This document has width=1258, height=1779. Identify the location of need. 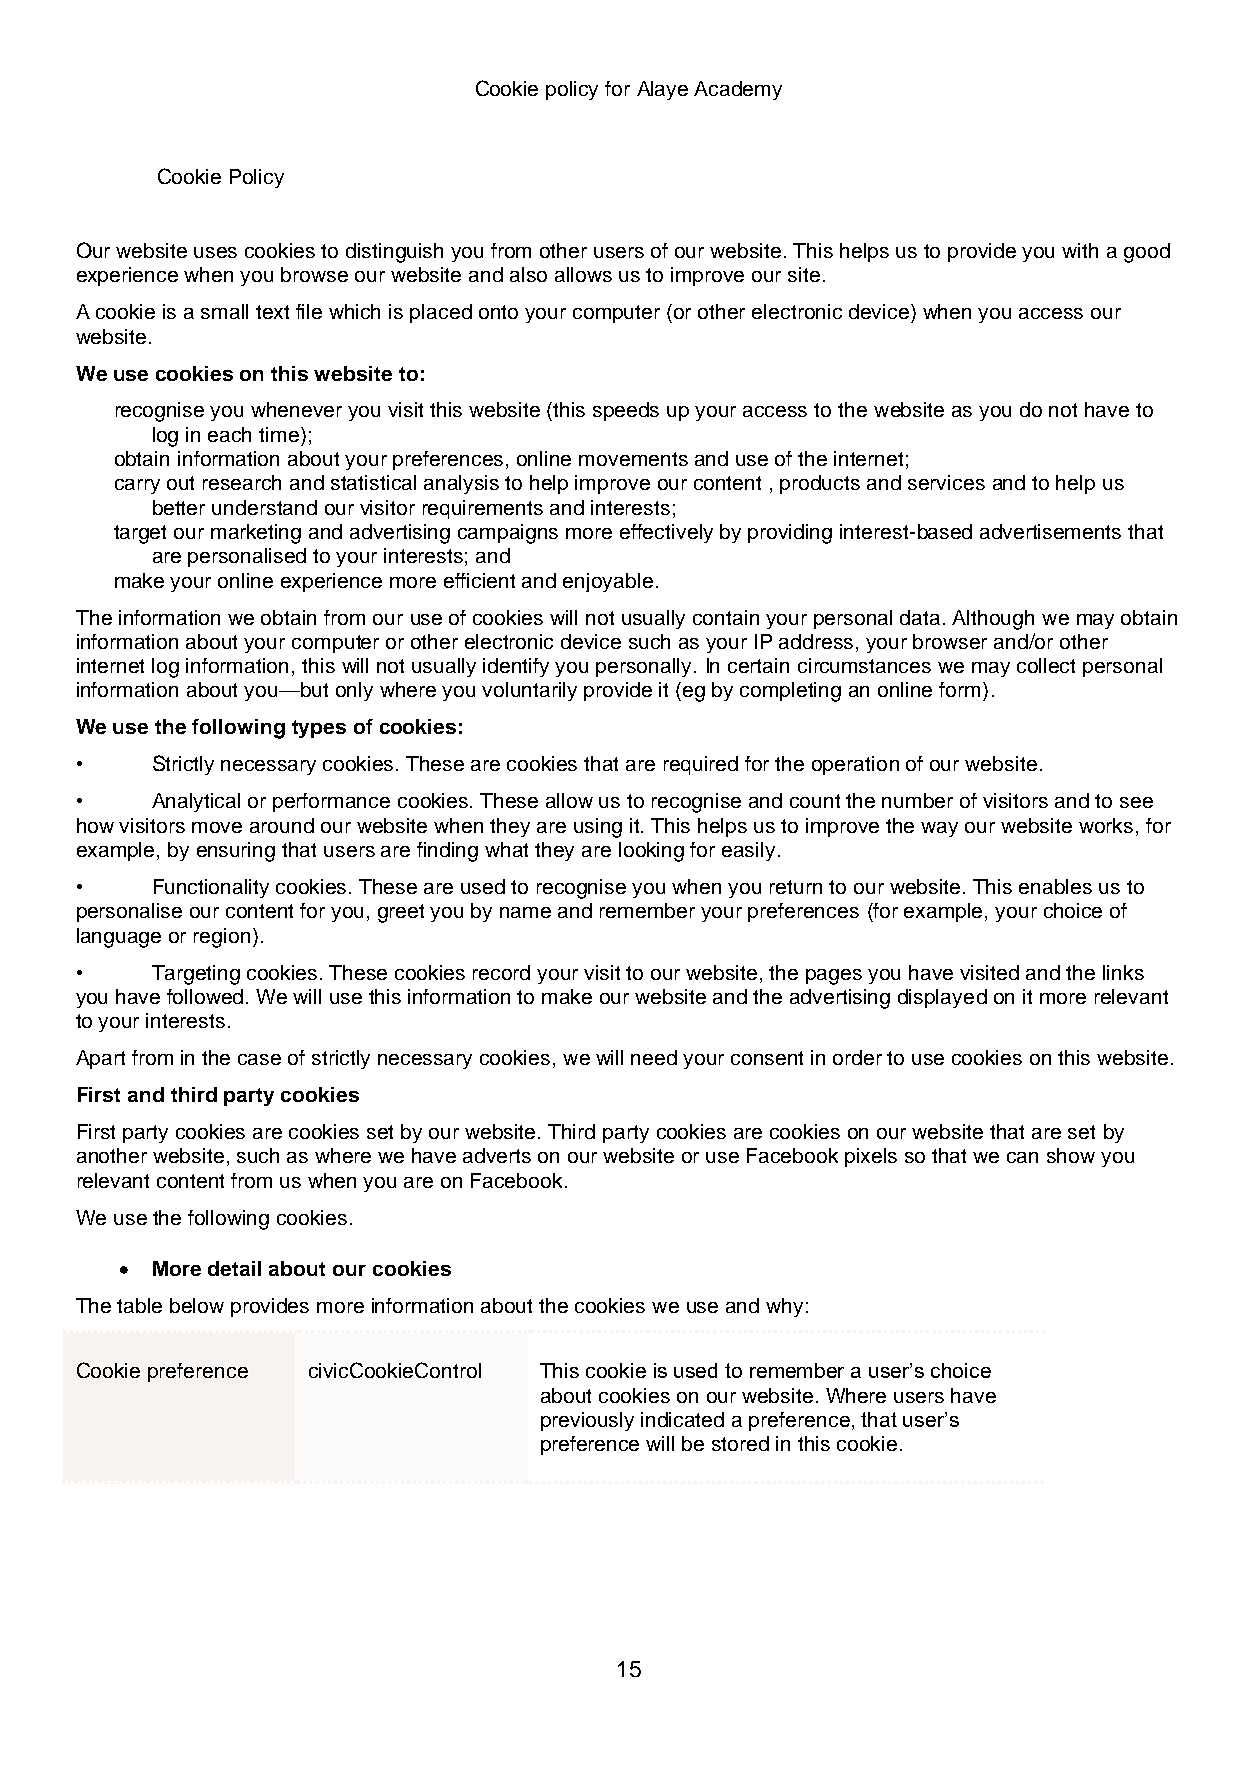
(654, 1057).
